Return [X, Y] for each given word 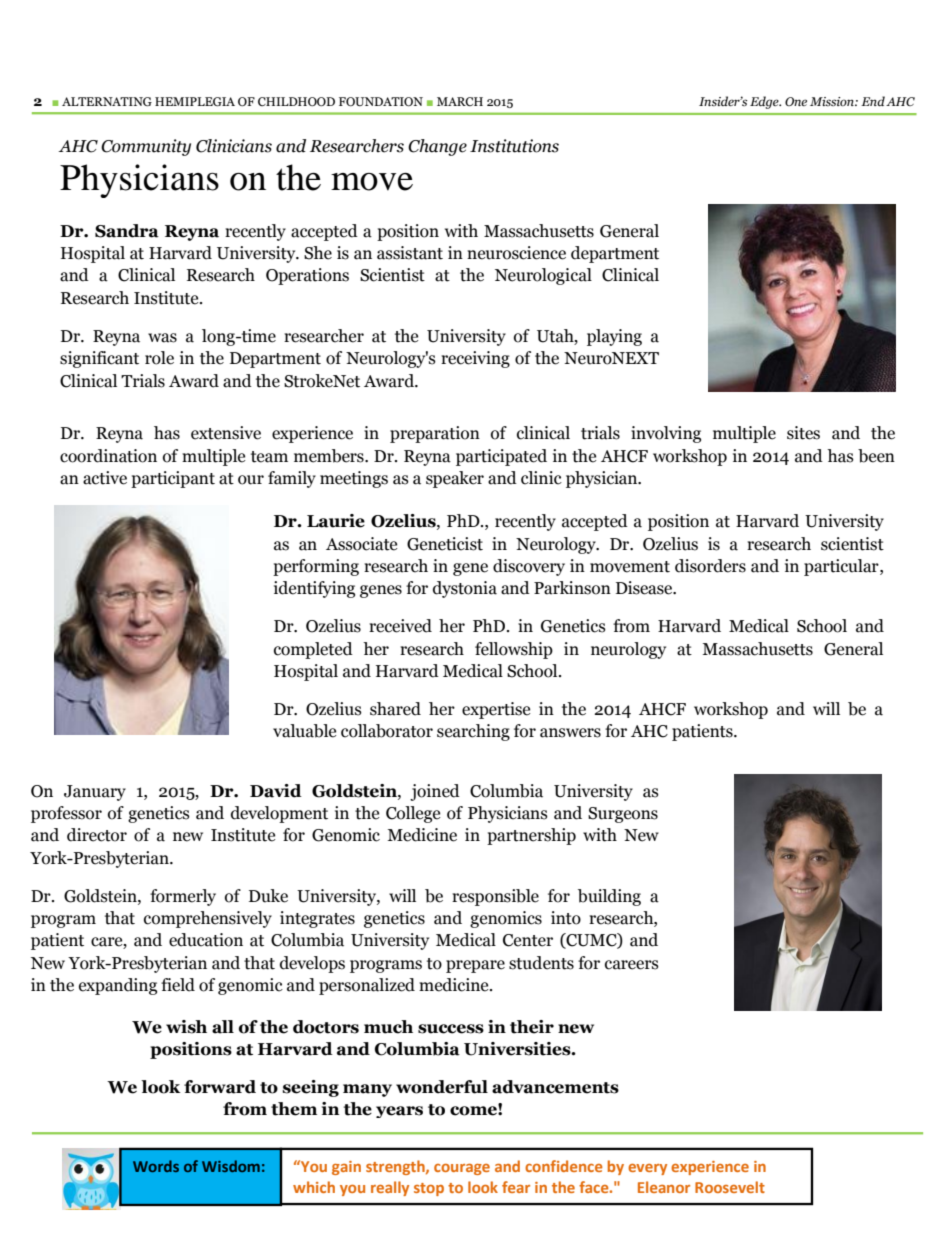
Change [437, 147]
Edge [765, 102]
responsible [495, 897]
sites [803, 433]
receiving [475, 359]
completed [313, 650]
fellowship [514, 650]
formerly [183, 897]
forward [220, 1087]
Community [146, 147]
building [609, 897]
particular [842, 567]
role [159, 358]
